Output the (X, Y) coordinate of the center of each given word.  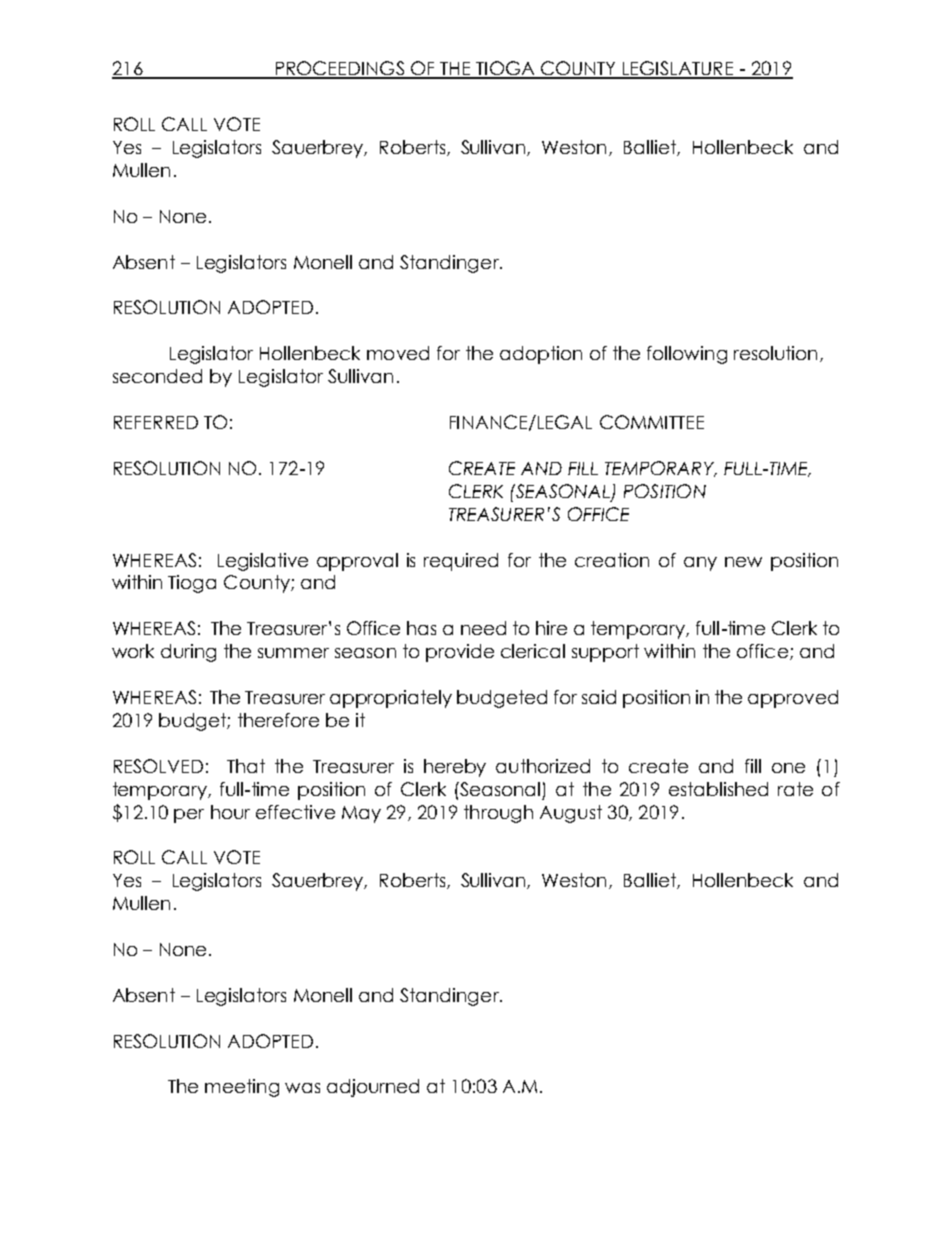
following (687, 355)
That (246, 766)
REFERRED (156, 422)
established (718, 789)
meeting (242, 1088)
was (302, 1088)
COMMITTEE (652, 422)
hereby (455, 768)
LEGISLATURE (678, 69)
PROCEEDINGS (339, 69)
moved (398, 353)
